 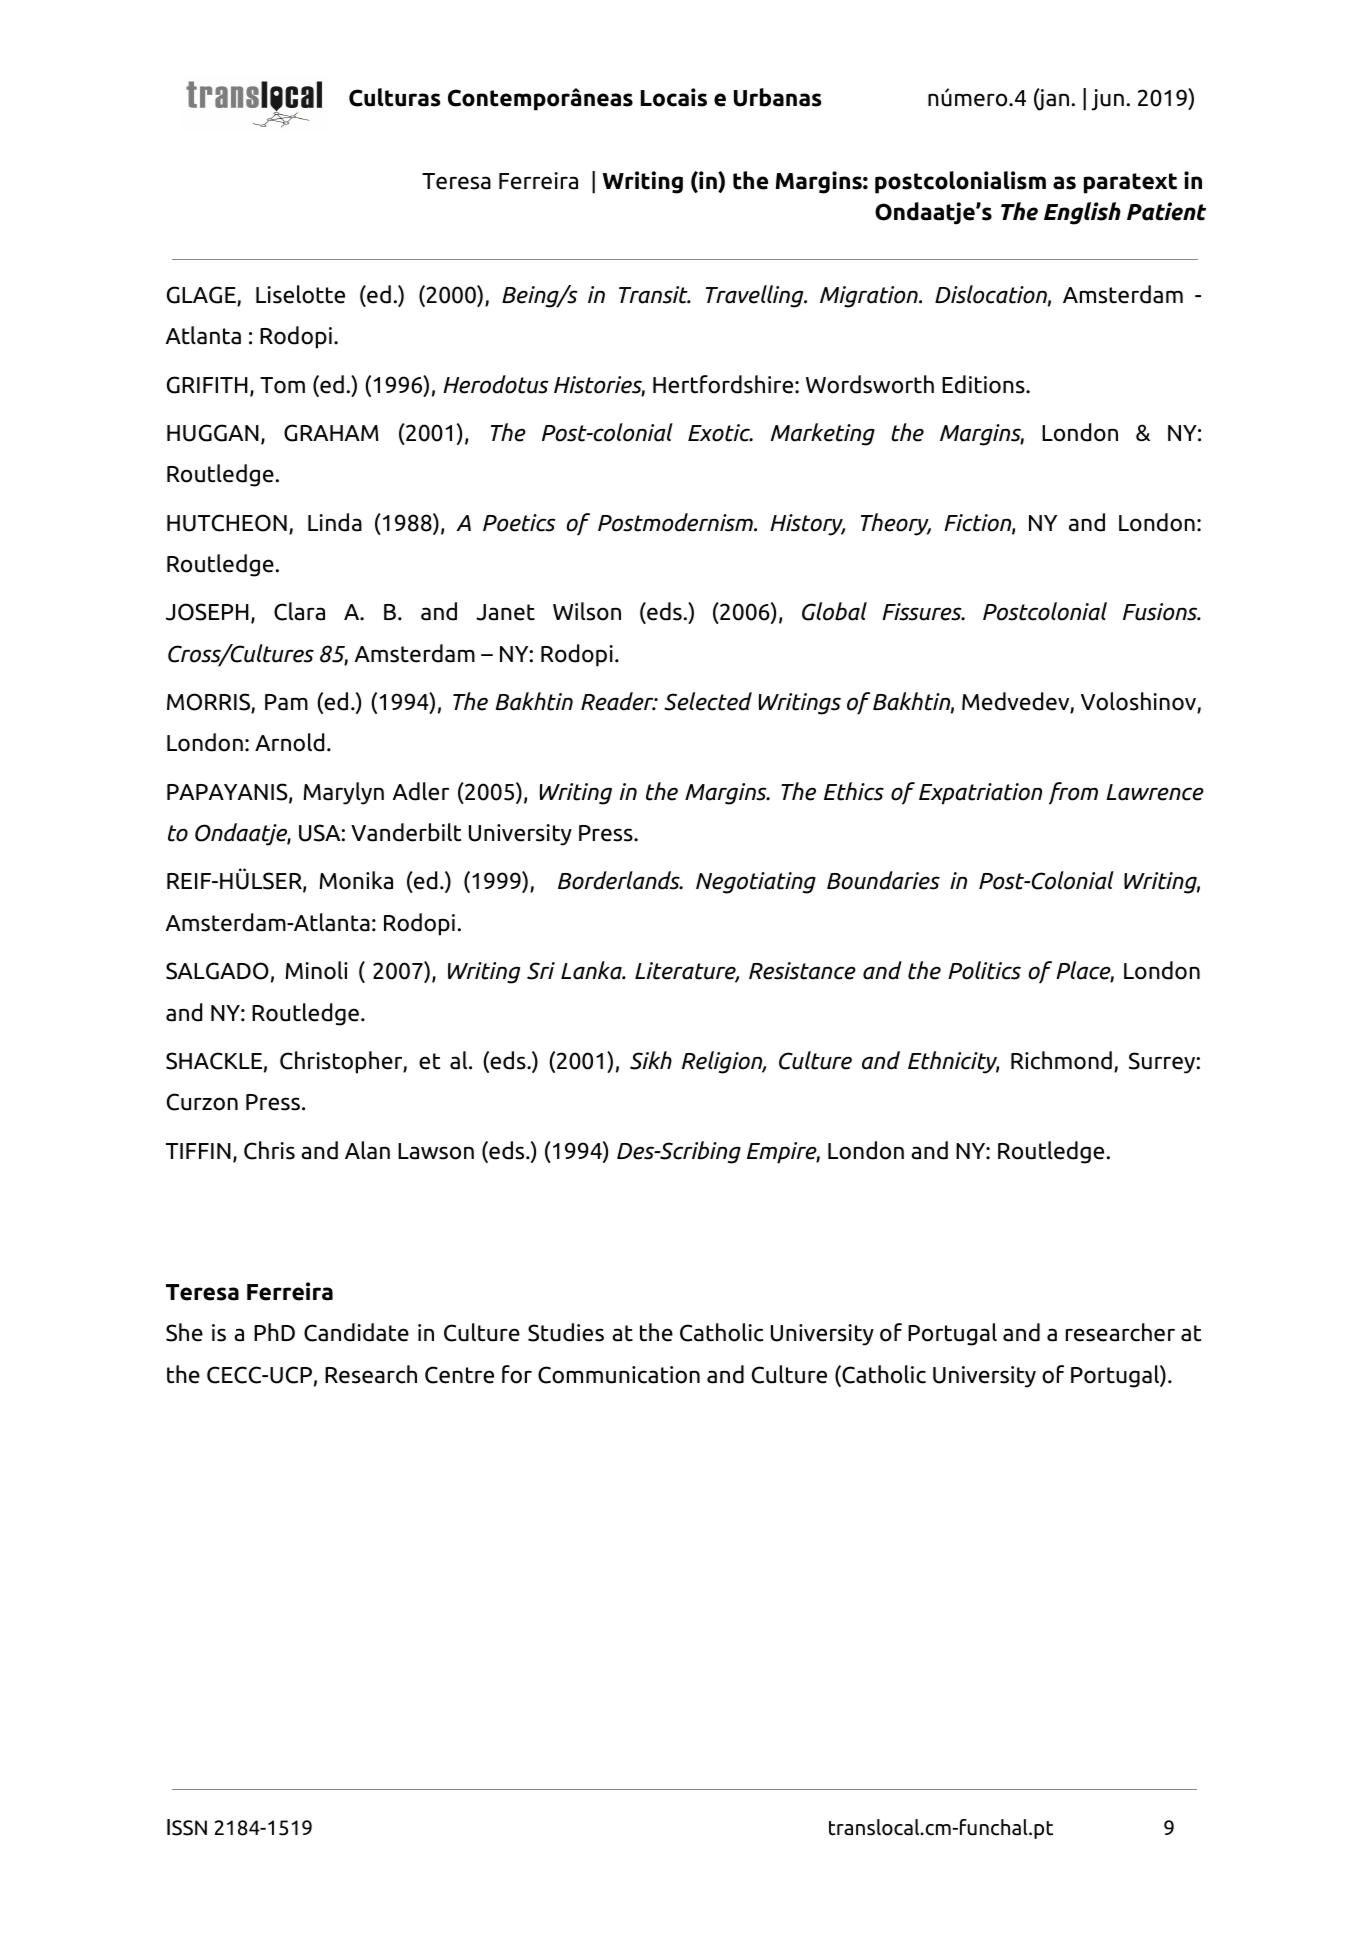 What do you see at coordinates (289, 742) in the screenshot?
I see `Arnold` at bounding box center [289, 742].
